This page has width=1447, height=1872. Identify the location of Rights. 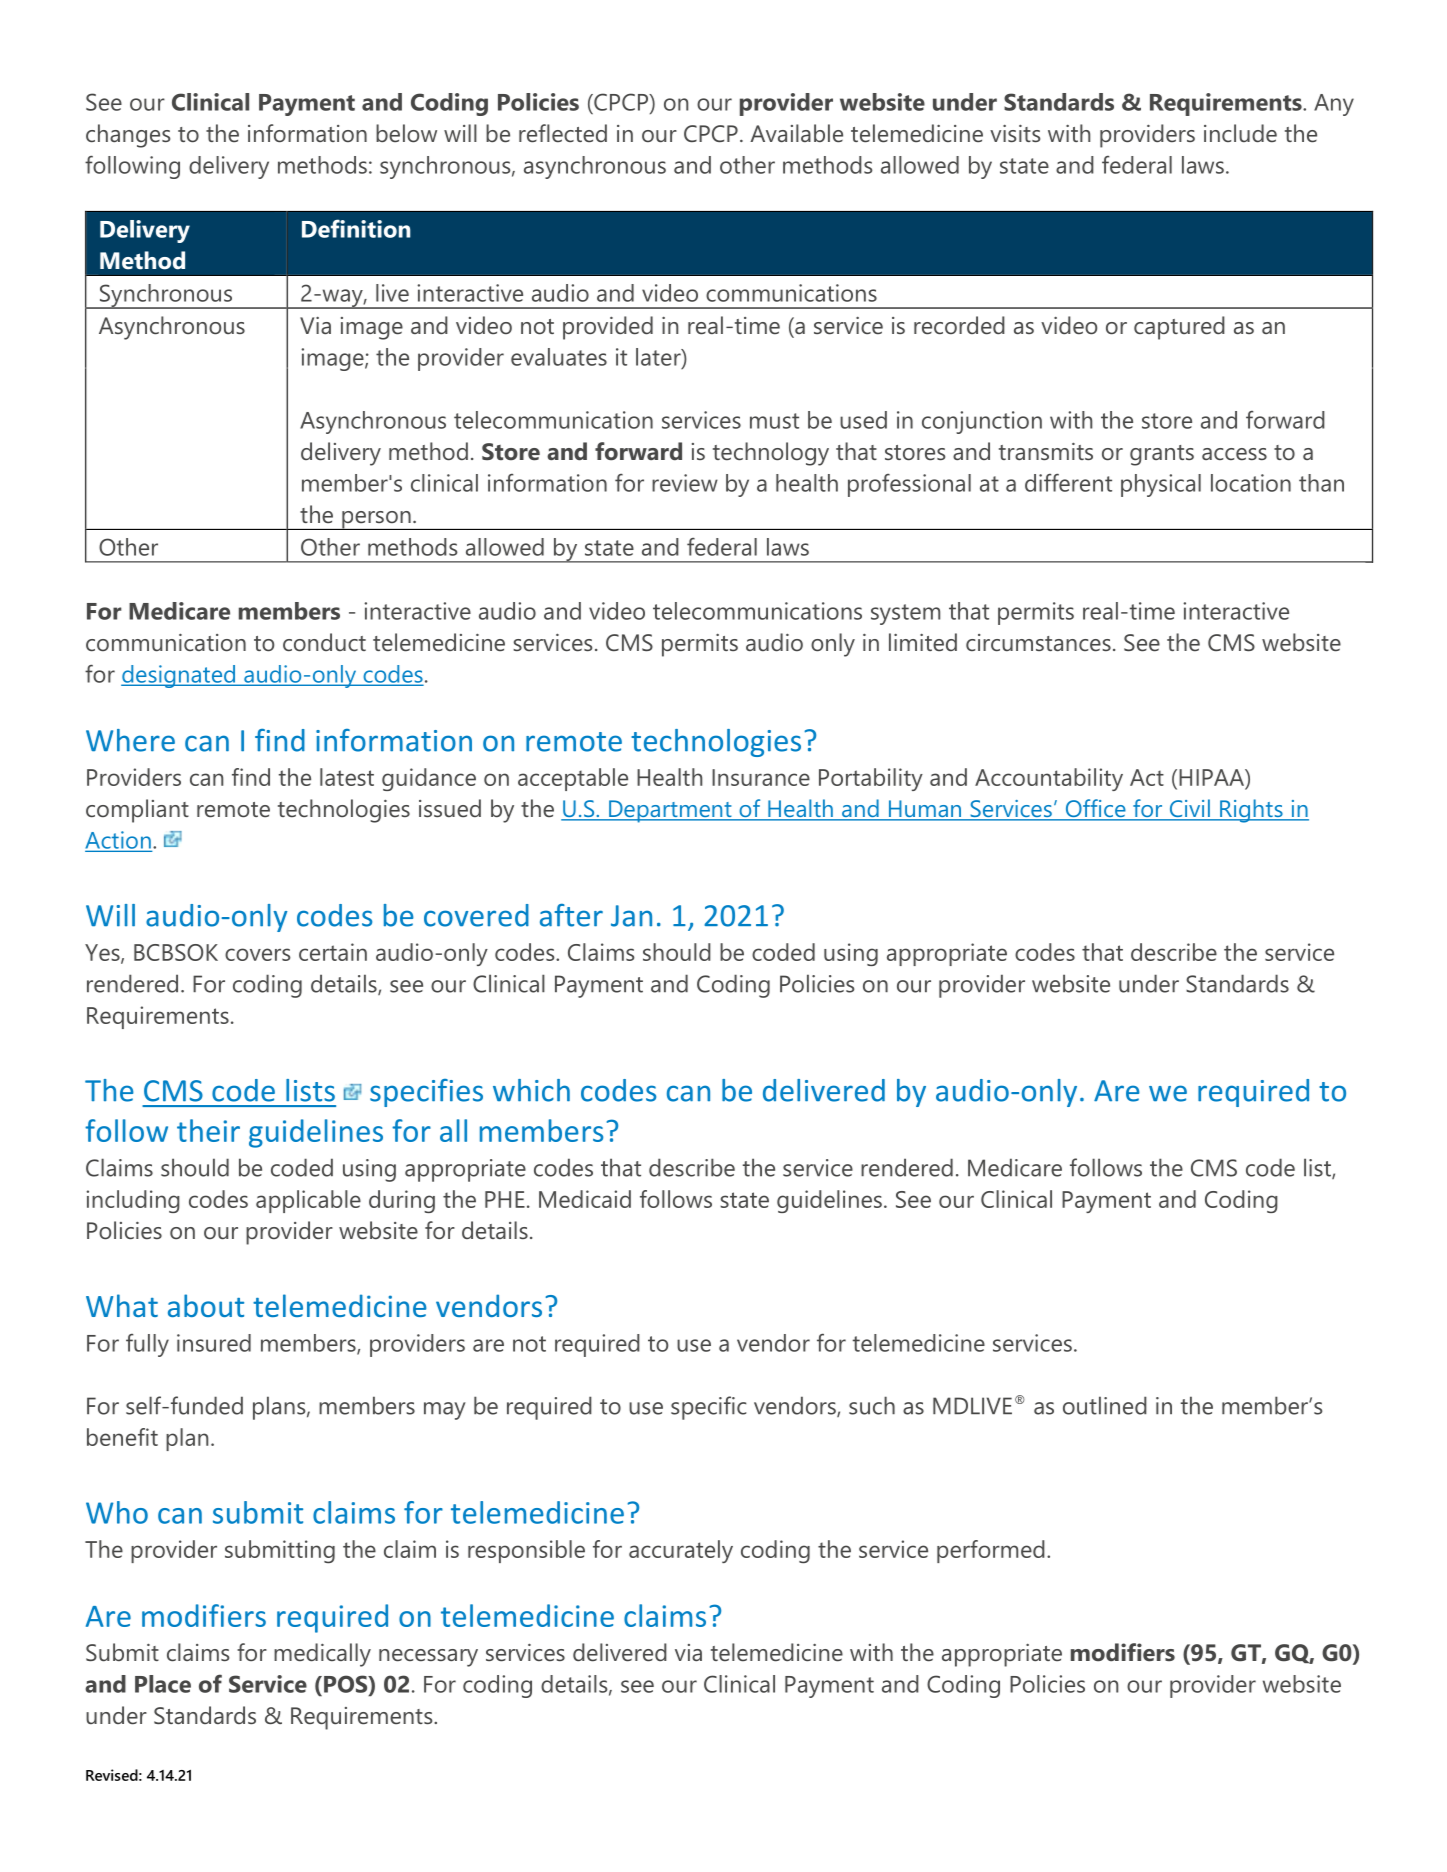
(1251, 811).
